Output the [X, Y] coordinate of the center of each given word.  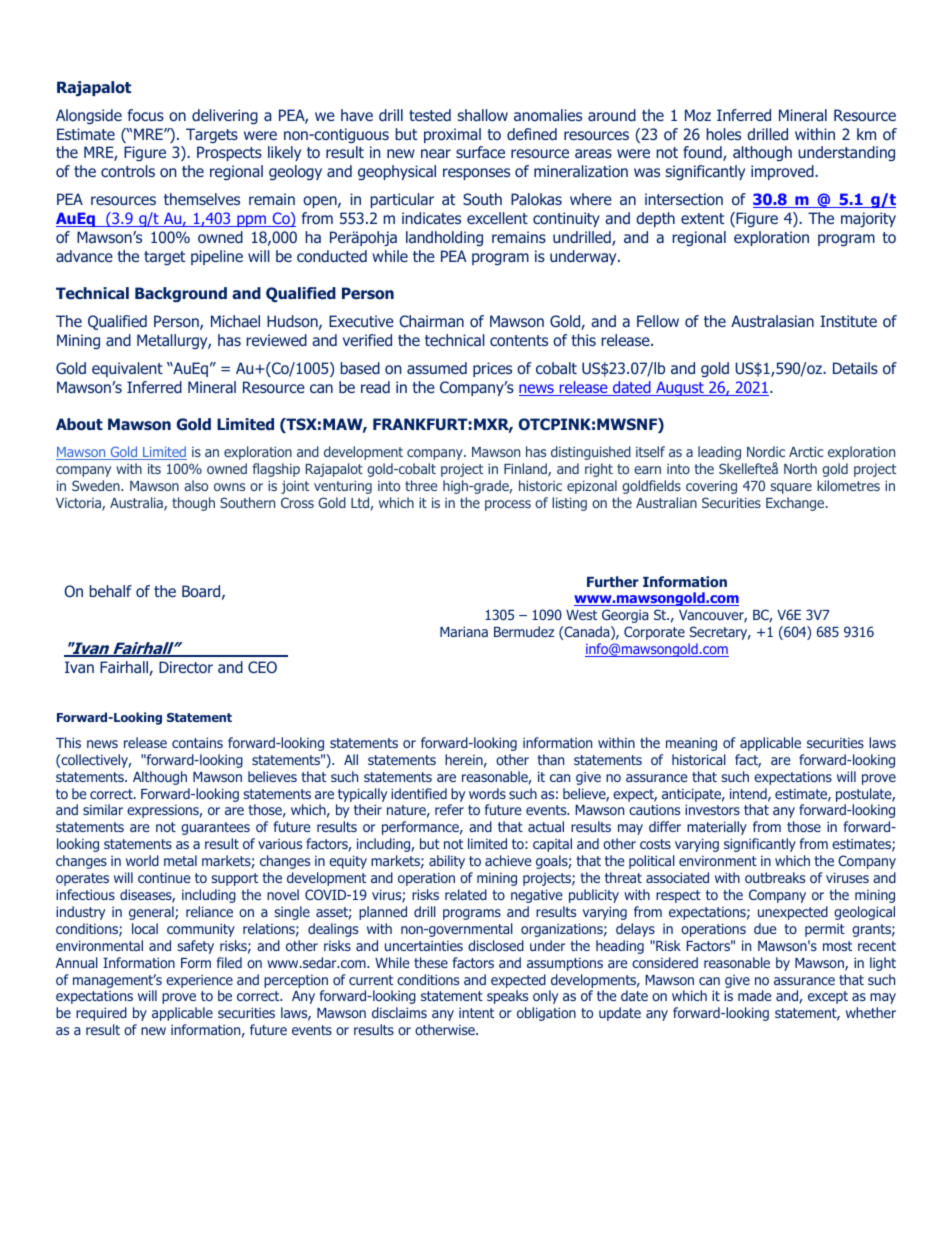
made [755, 995]
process [508, 505]
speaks [507, 997]
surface [480, 152]
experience [199, 981]
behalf [111, 591]
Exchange [796, 504]
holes [724, 134]
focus [146, 115]
